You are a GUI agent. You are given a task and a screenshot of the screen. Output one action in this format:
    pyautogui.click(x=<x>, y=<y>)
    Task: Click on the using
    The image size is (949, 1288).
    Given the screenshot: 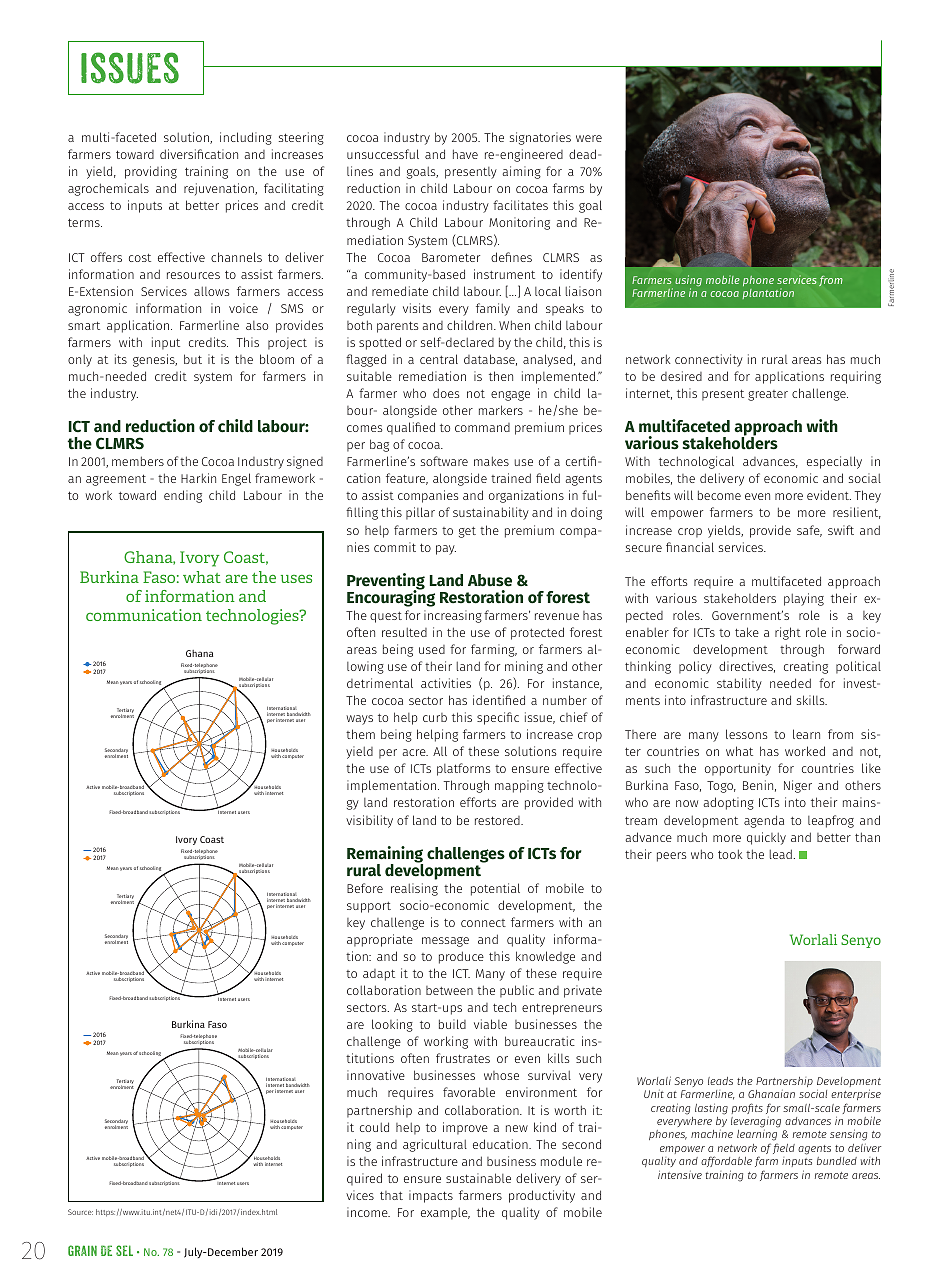 What is the action you would take?
    pyautogui.click(x=688, y=282)
